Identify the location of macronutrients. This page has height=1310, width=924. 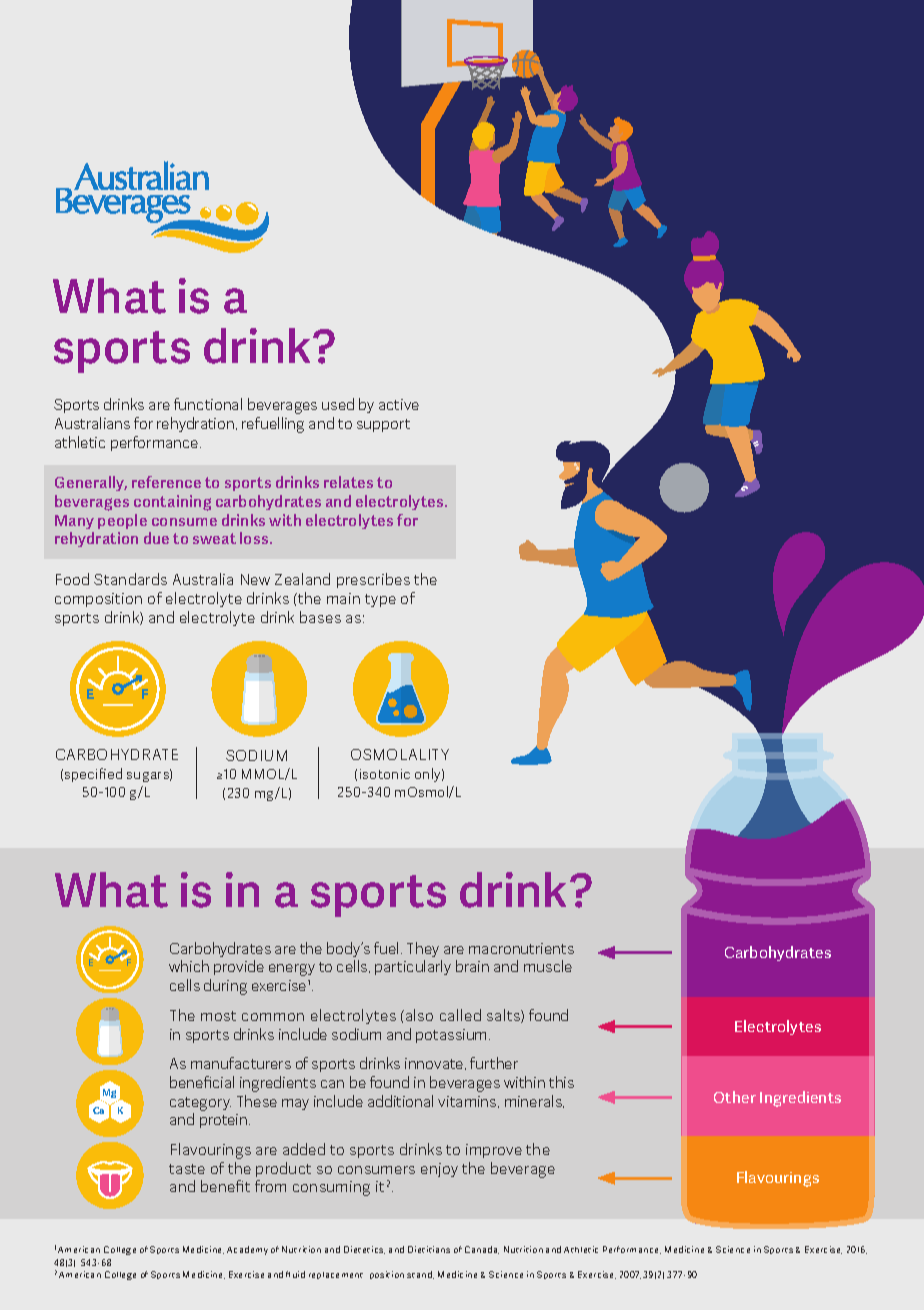
(521, 948).
